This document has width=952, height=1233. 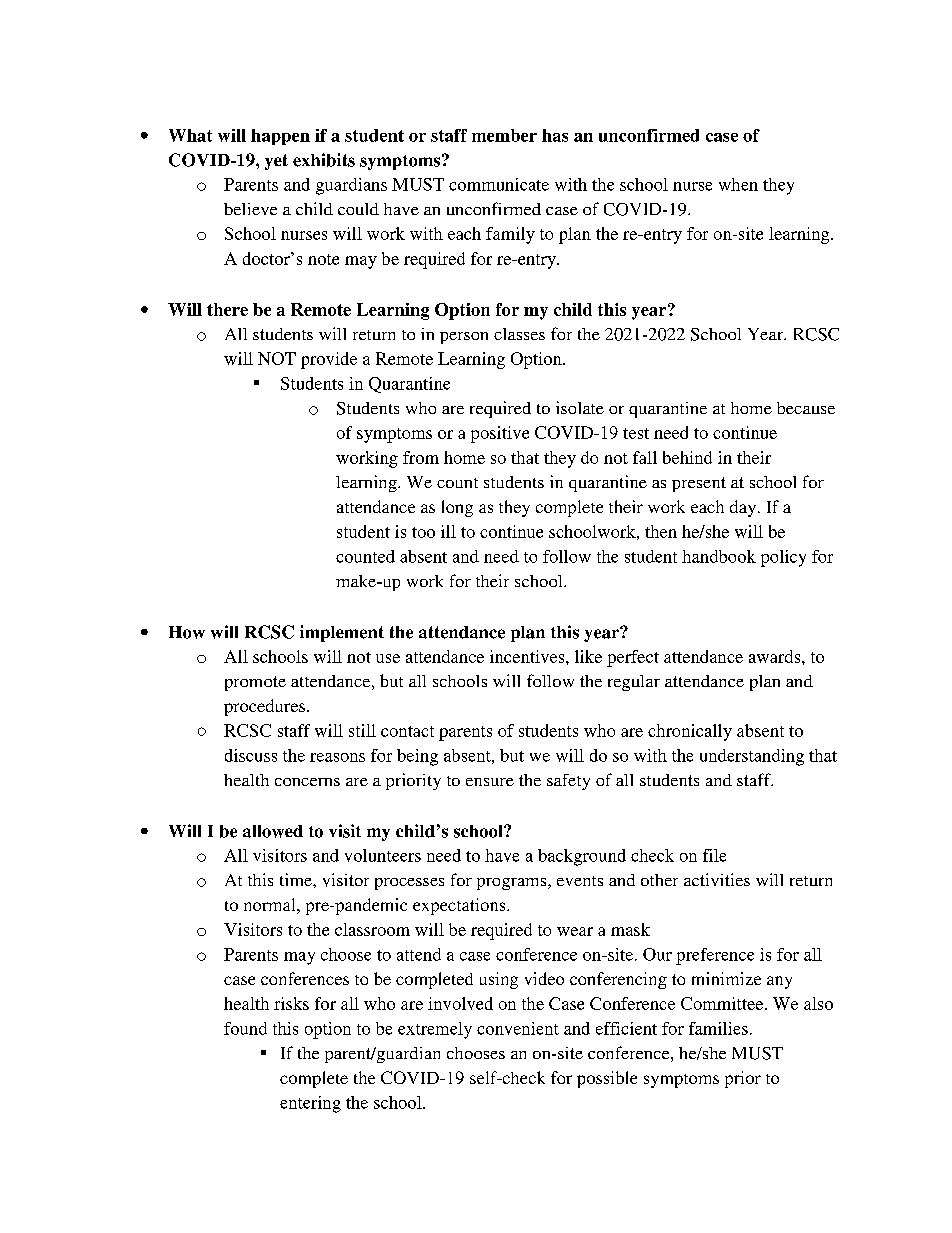 I want to click on when, so click(x=738, y=184).
